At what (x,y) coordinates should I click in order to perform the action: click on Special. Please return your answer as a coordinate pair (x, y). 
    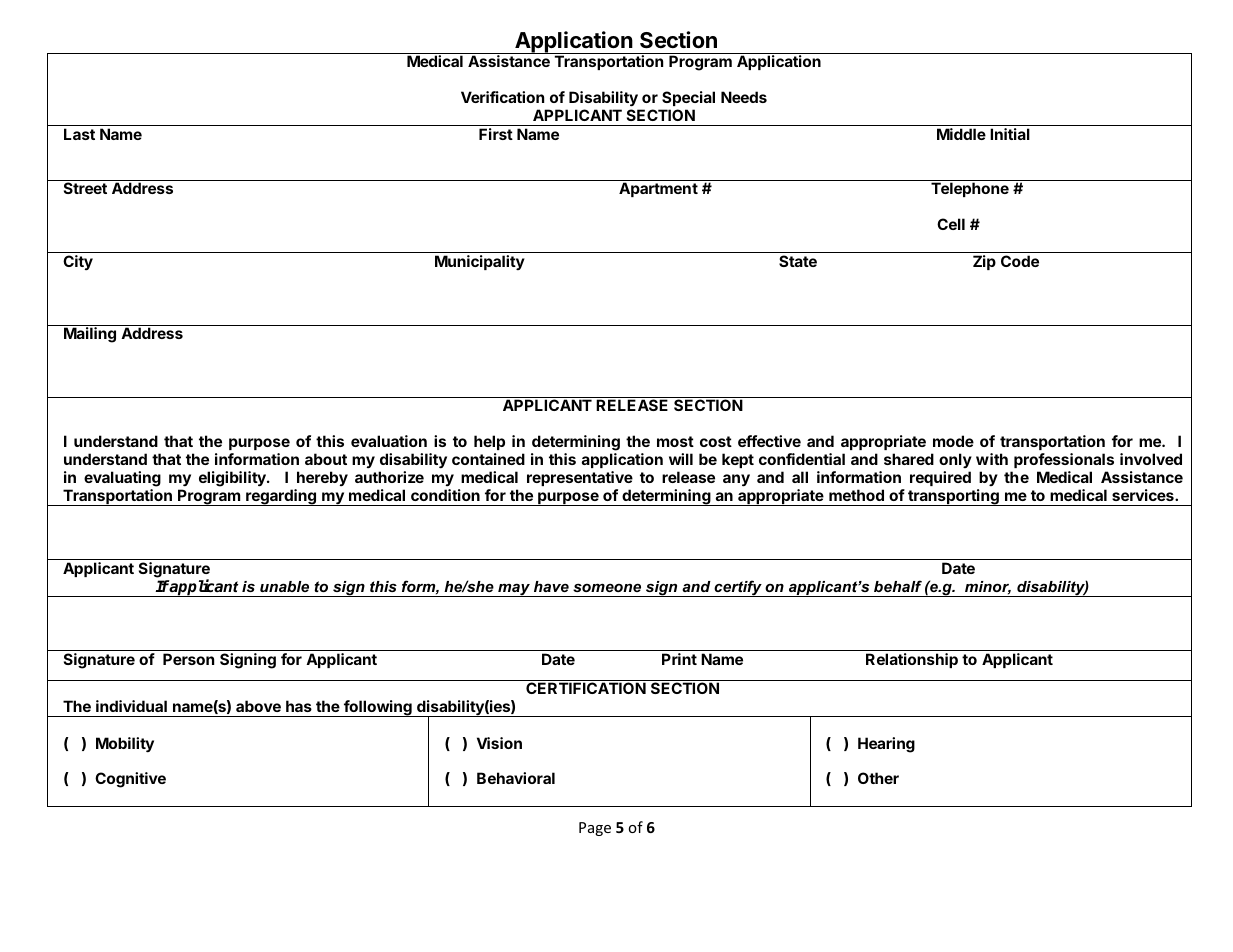
    Looking at the image, I should click on (688, 98).
